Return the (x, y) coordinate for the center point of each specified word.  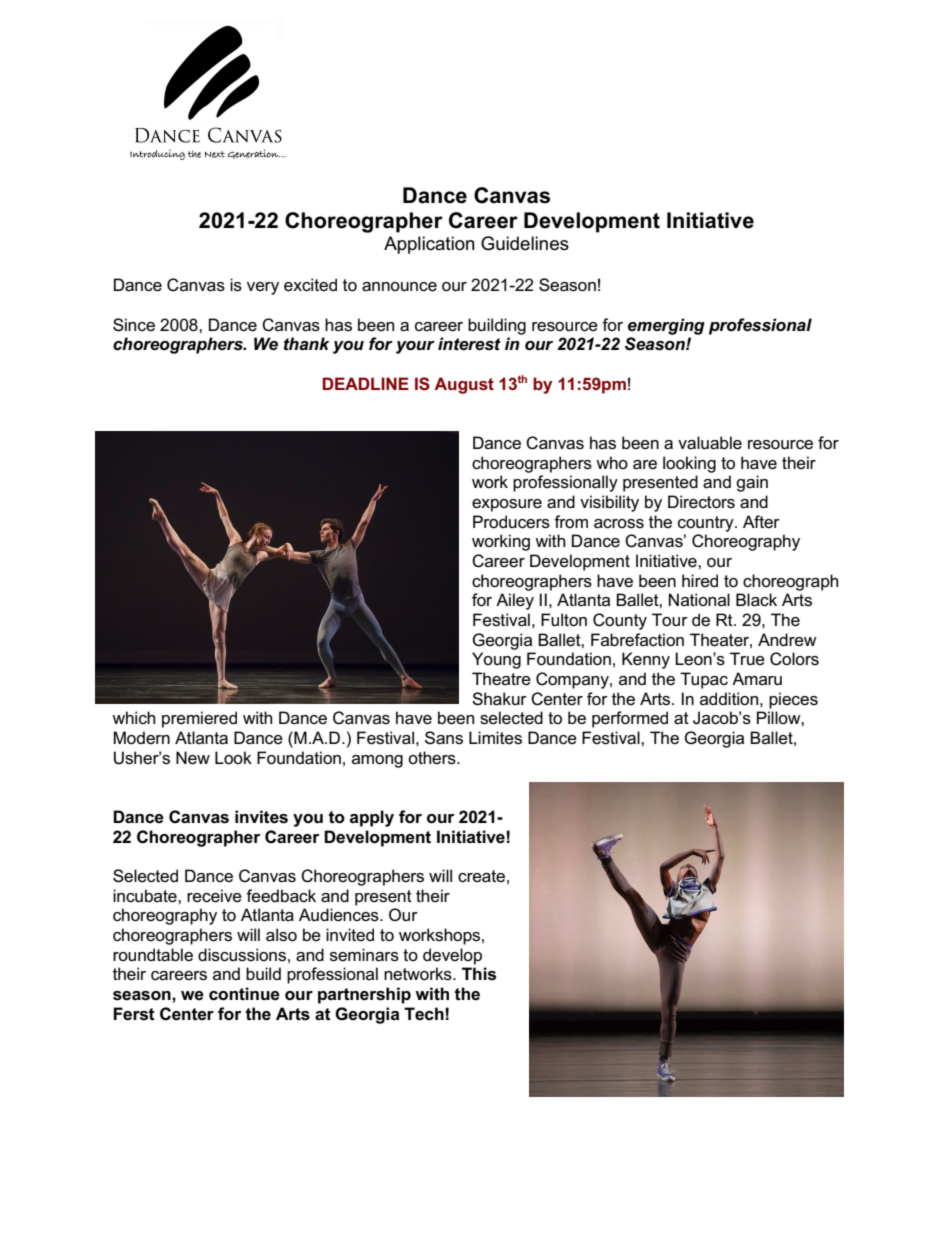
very (263, 288)
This (479, 974)
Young (496, 660)
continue (244, 994)
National (699, 599)
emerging (666, 326)
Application (429, 245)
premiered (199, 719)
